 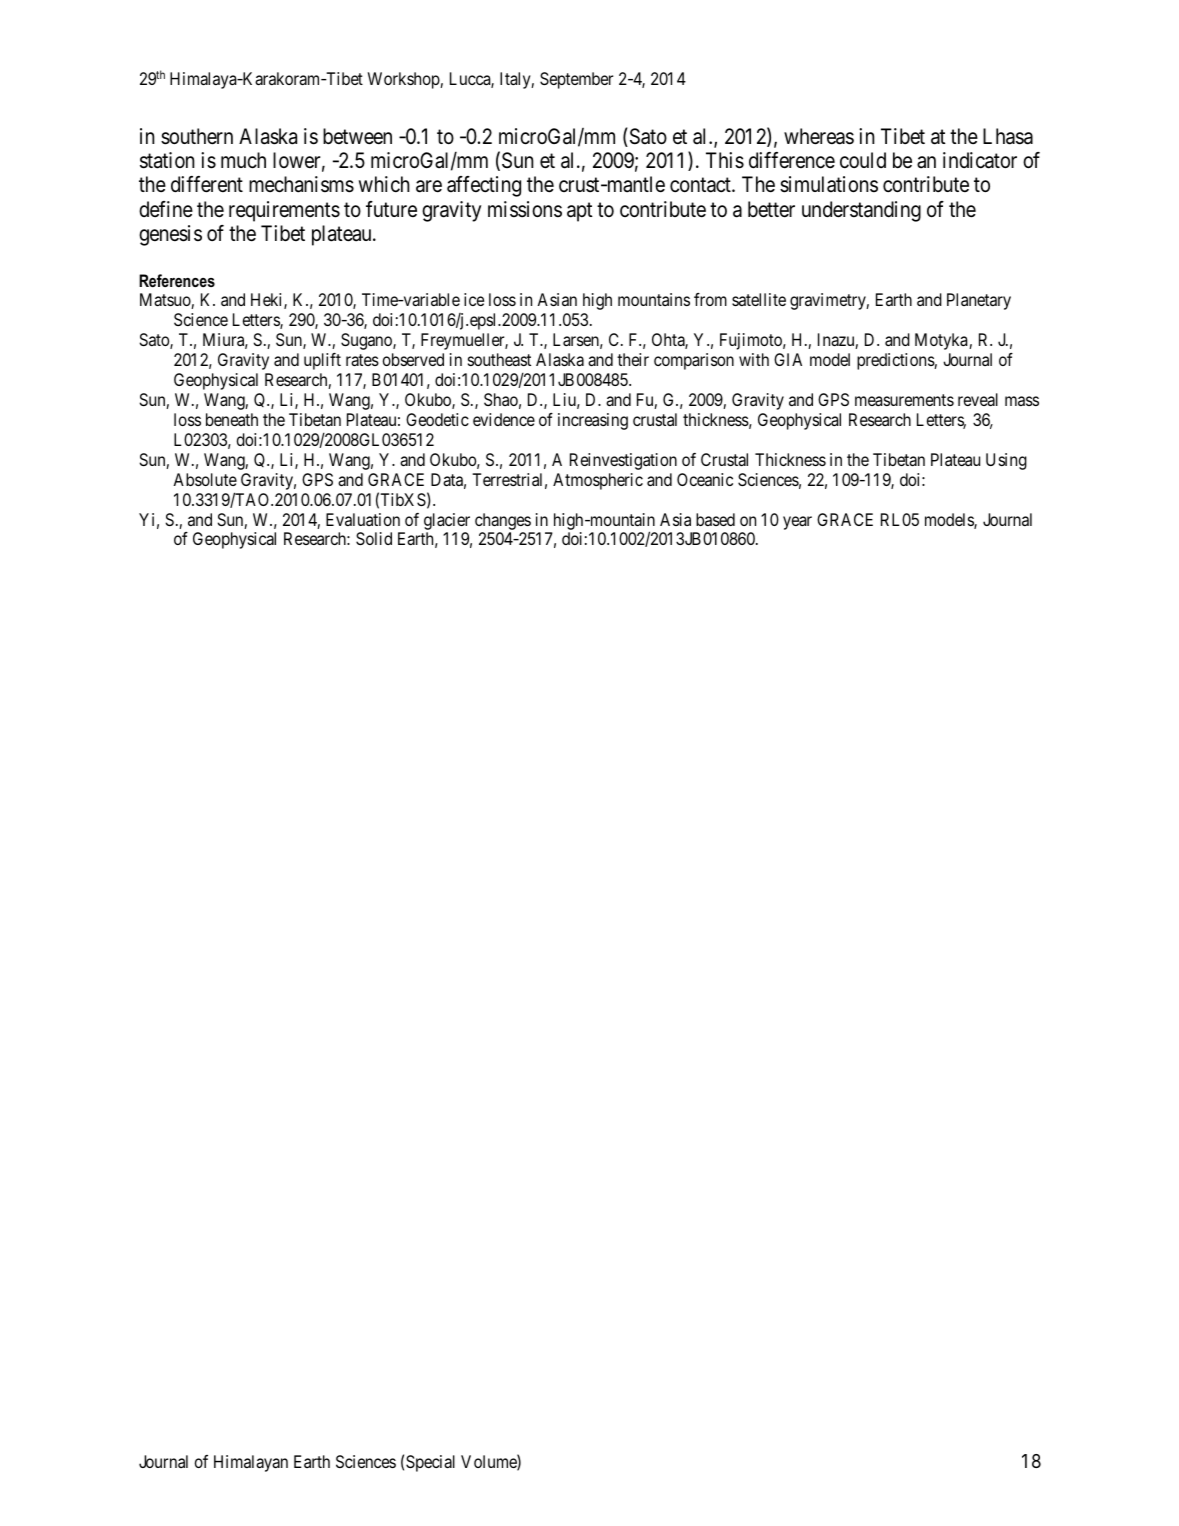 I want to click on changes, so click(x=503, y=521).
